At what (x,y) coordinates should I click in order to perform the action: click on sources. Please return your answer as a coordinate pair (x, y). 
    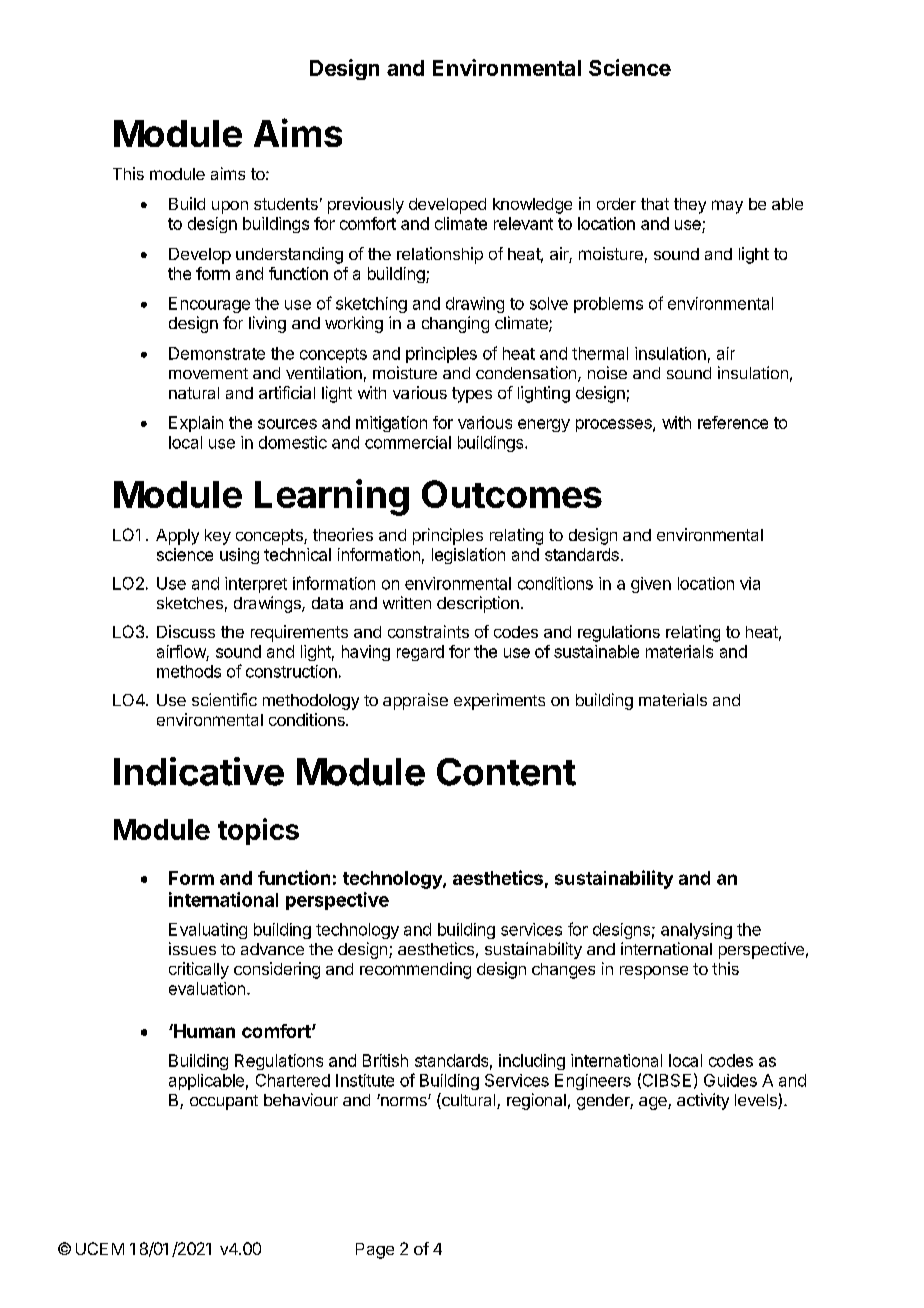
    Looking at the image, I should click on (287, 424).
